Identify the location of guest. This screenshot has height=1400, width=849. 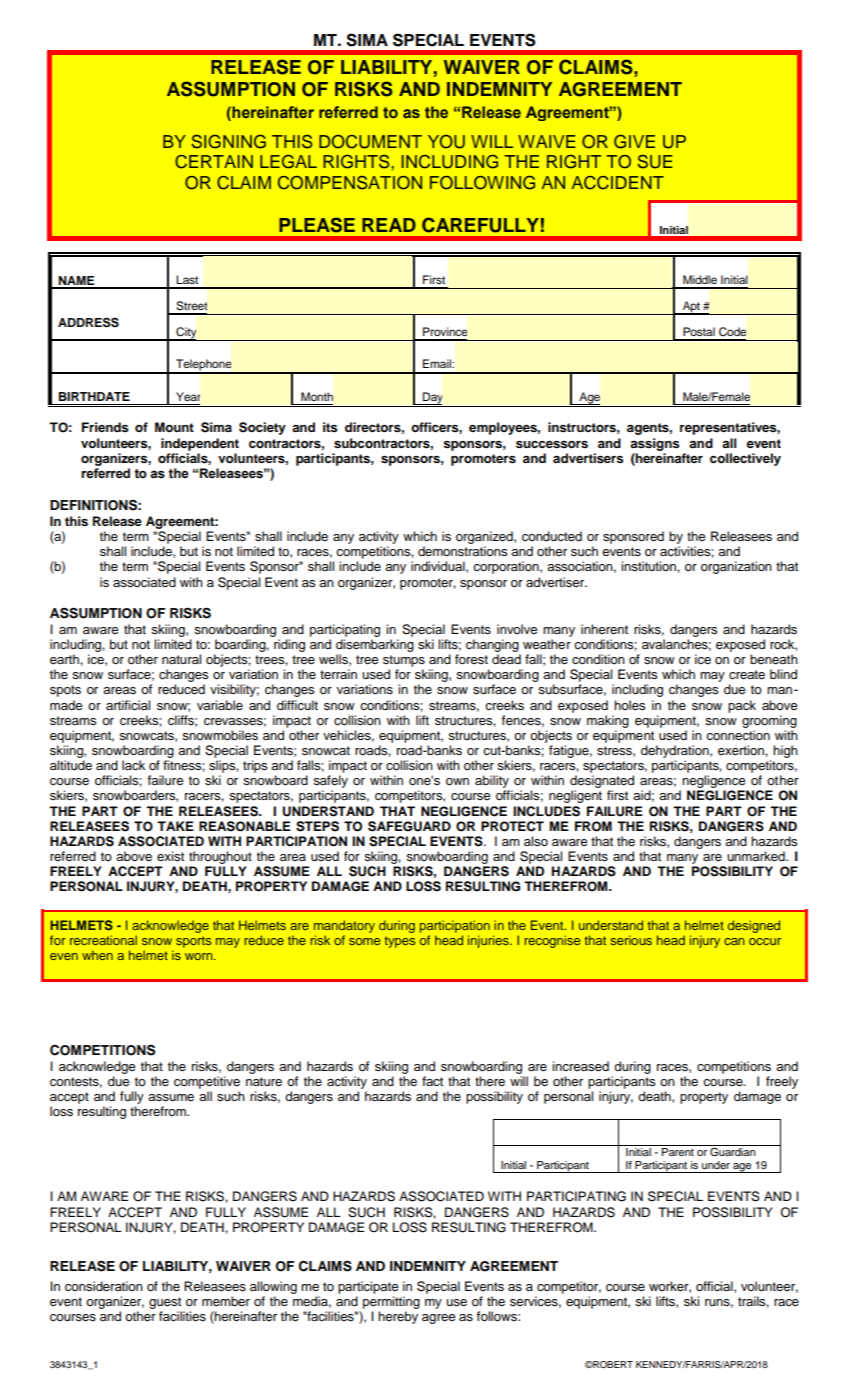
(165, 1303).
